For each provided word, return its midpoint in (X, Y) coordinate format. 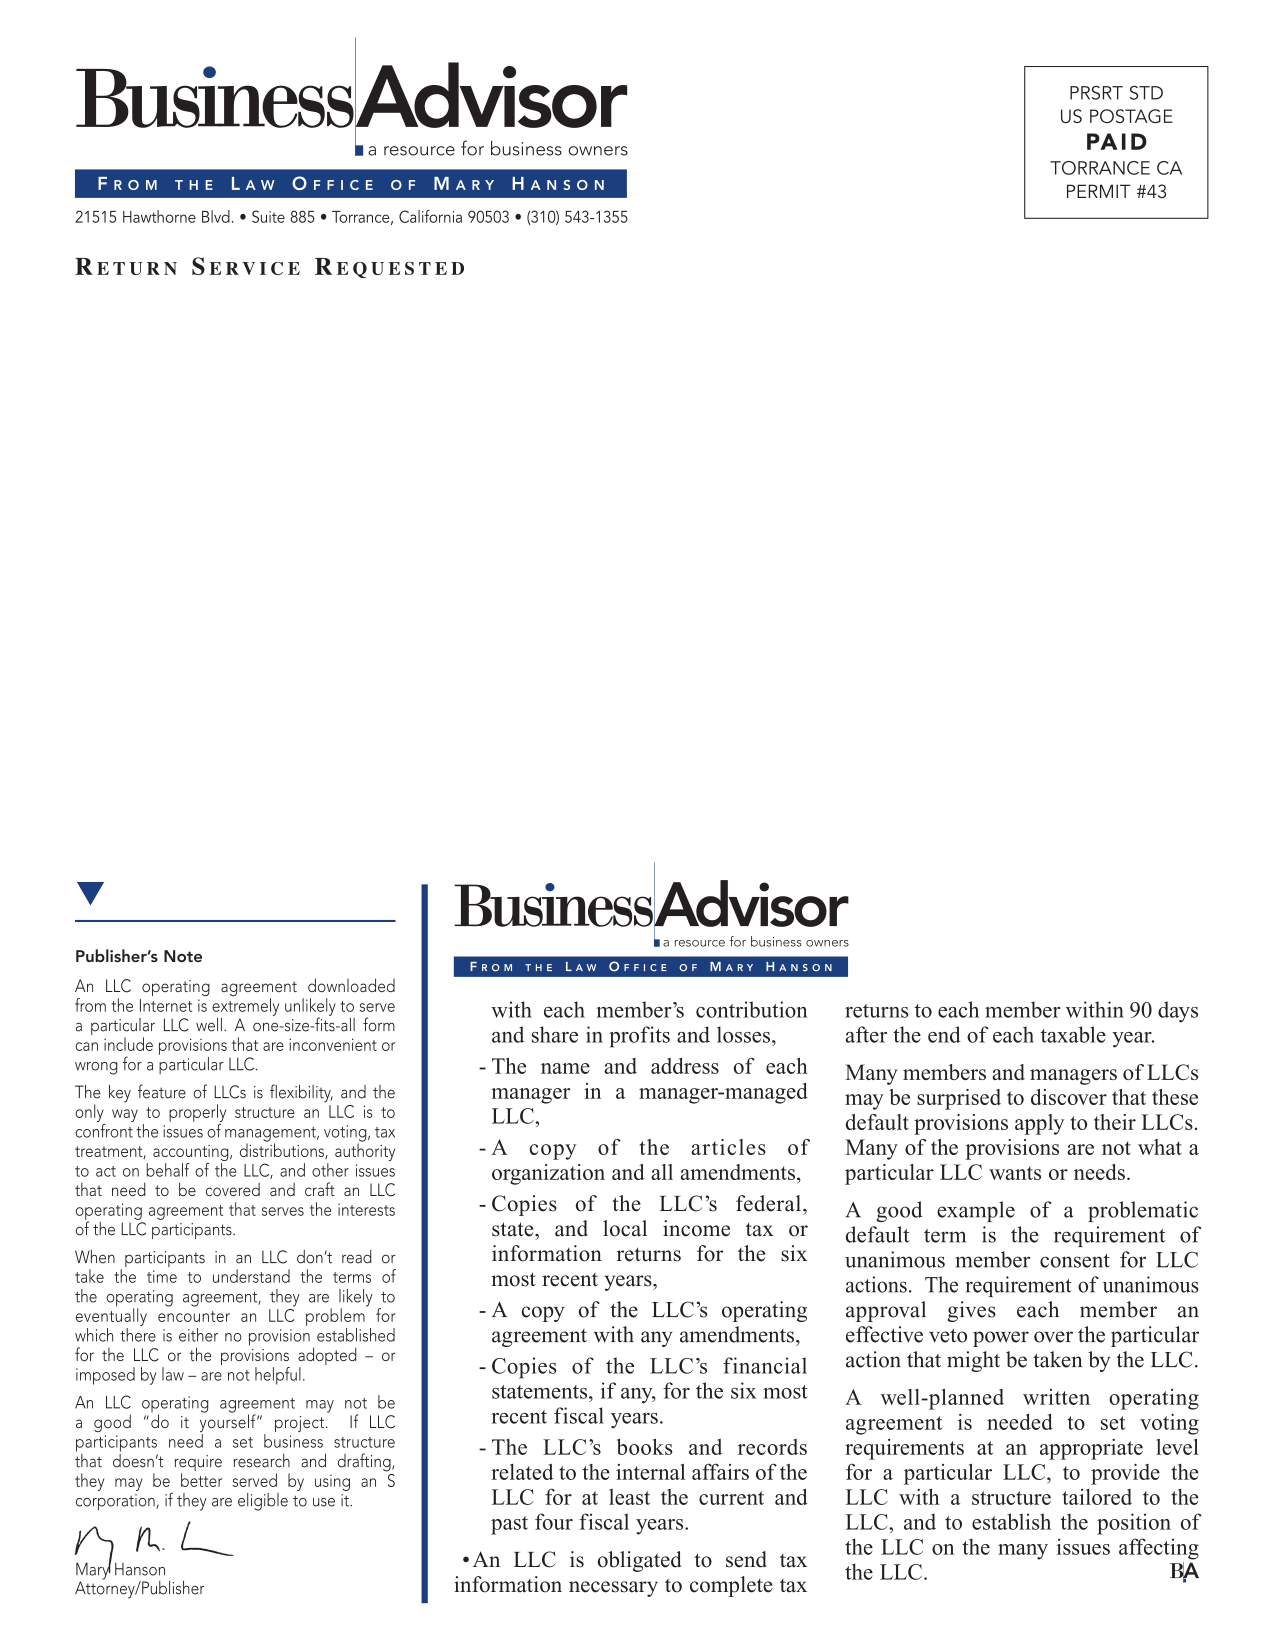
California (430, 216)
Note (183, 956)
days (1178, 1012)
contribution (752, 1009)
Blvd (216, 216)
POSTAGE (1131, 116)
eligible (263, 1502)
